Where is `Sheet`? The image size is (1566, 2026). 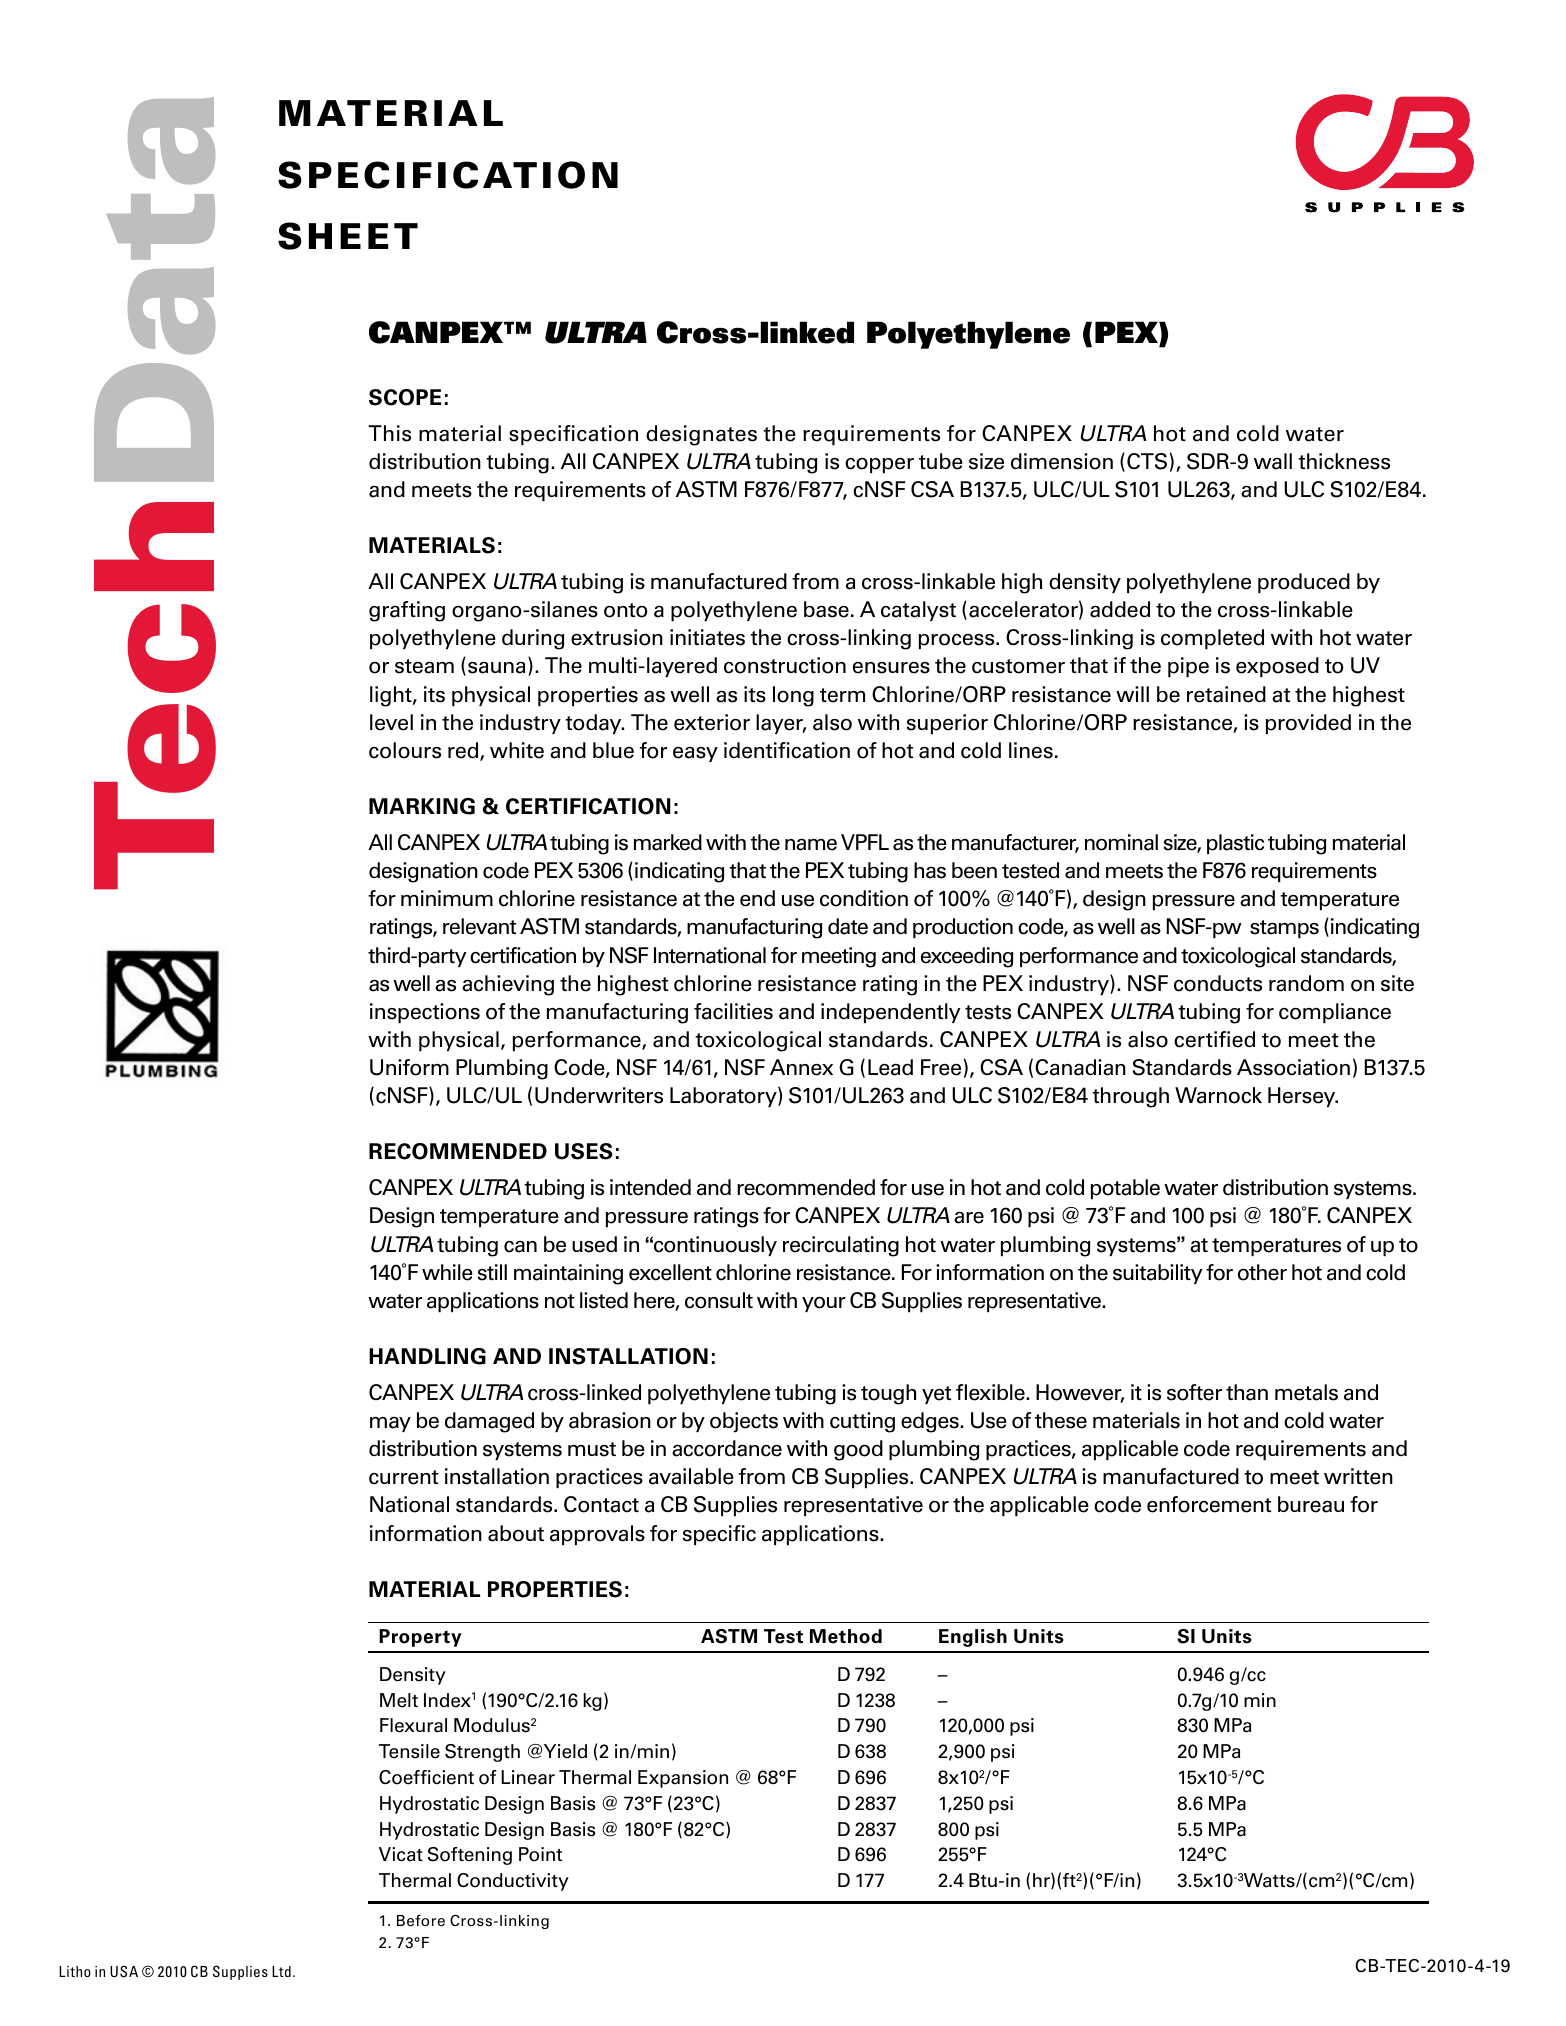
Sheet is located at coordinates (348, 236).
